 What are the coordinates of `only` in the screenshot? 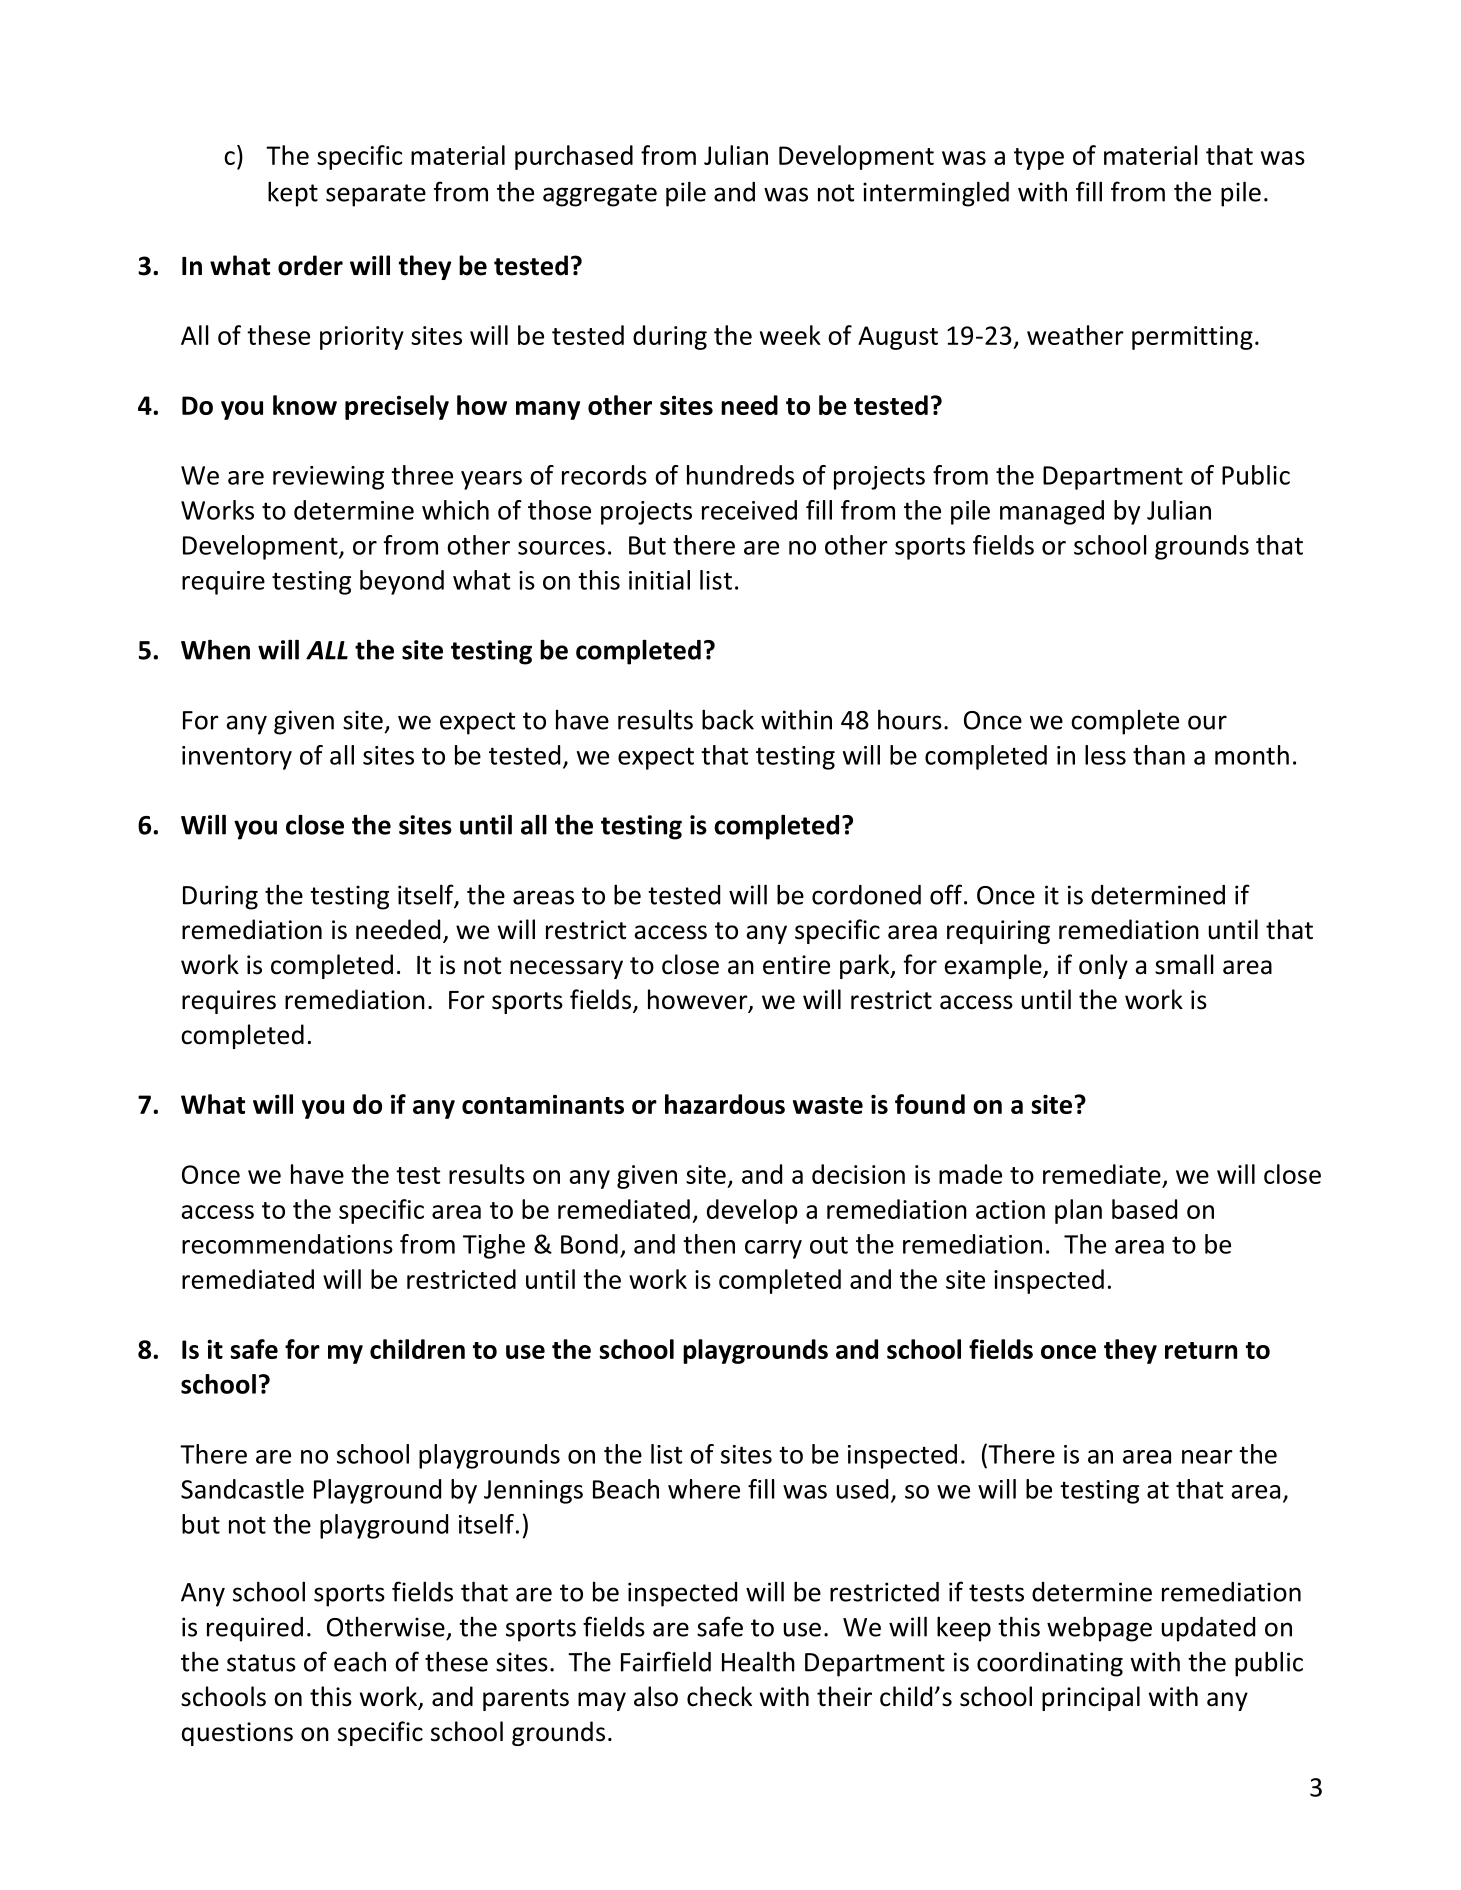 It's located at (1103, 966).
